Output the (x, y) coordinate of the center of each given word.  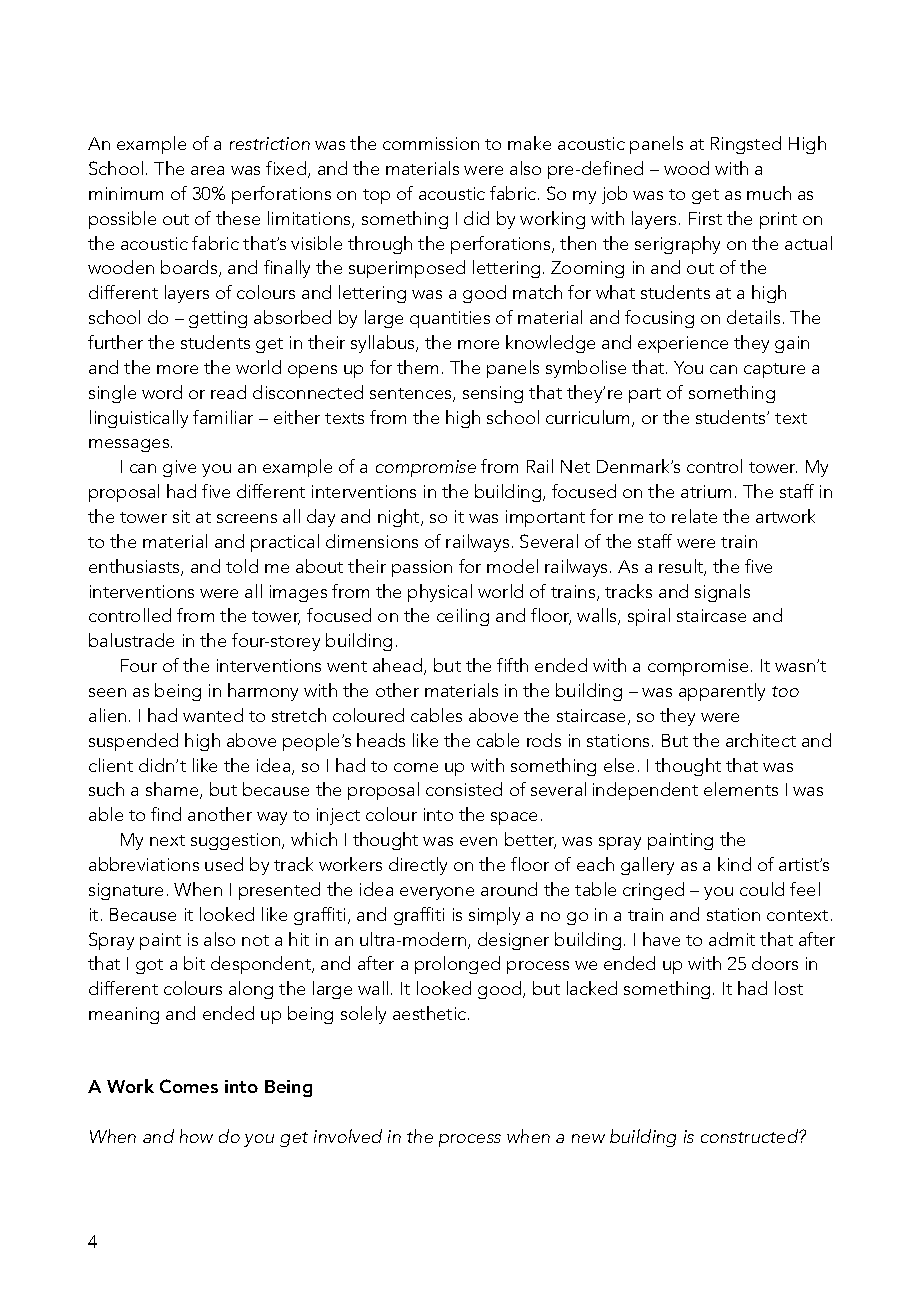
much (769, 193)
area (207, 170)
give (179, 468)
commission (431, 143)
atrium (706, 491)
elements (741, 789)
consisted (464, 789)
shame (173, 790)
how (196, 1136)
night (400, 518)
